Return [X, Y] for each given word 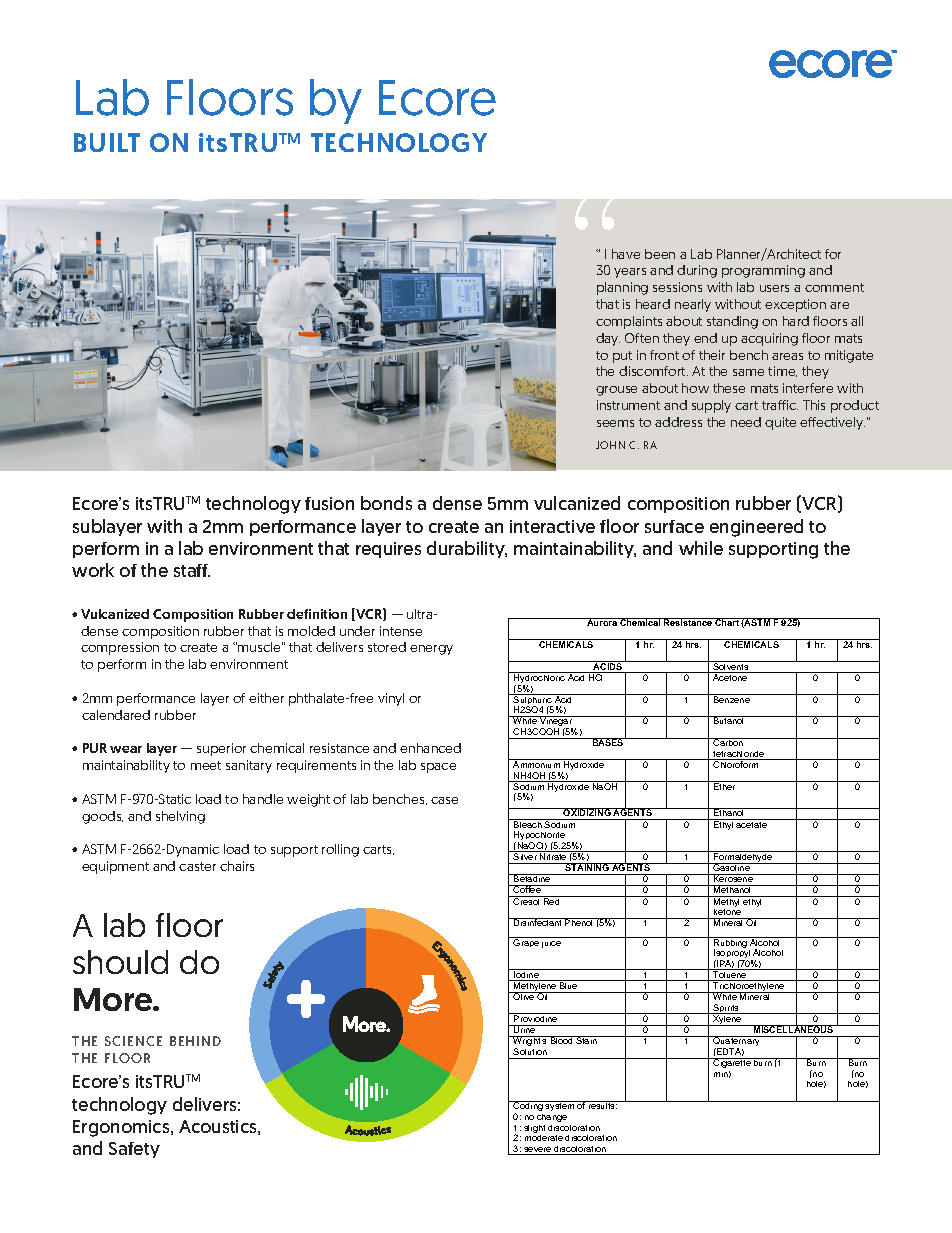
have [626, 254]
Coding [528, 1107]
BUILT [107, 142]
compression [120, 648]
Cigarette [732, 1063]
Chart [727, 622]
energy [431, 650]
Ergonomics [122, 1128]
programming [763, 271]
